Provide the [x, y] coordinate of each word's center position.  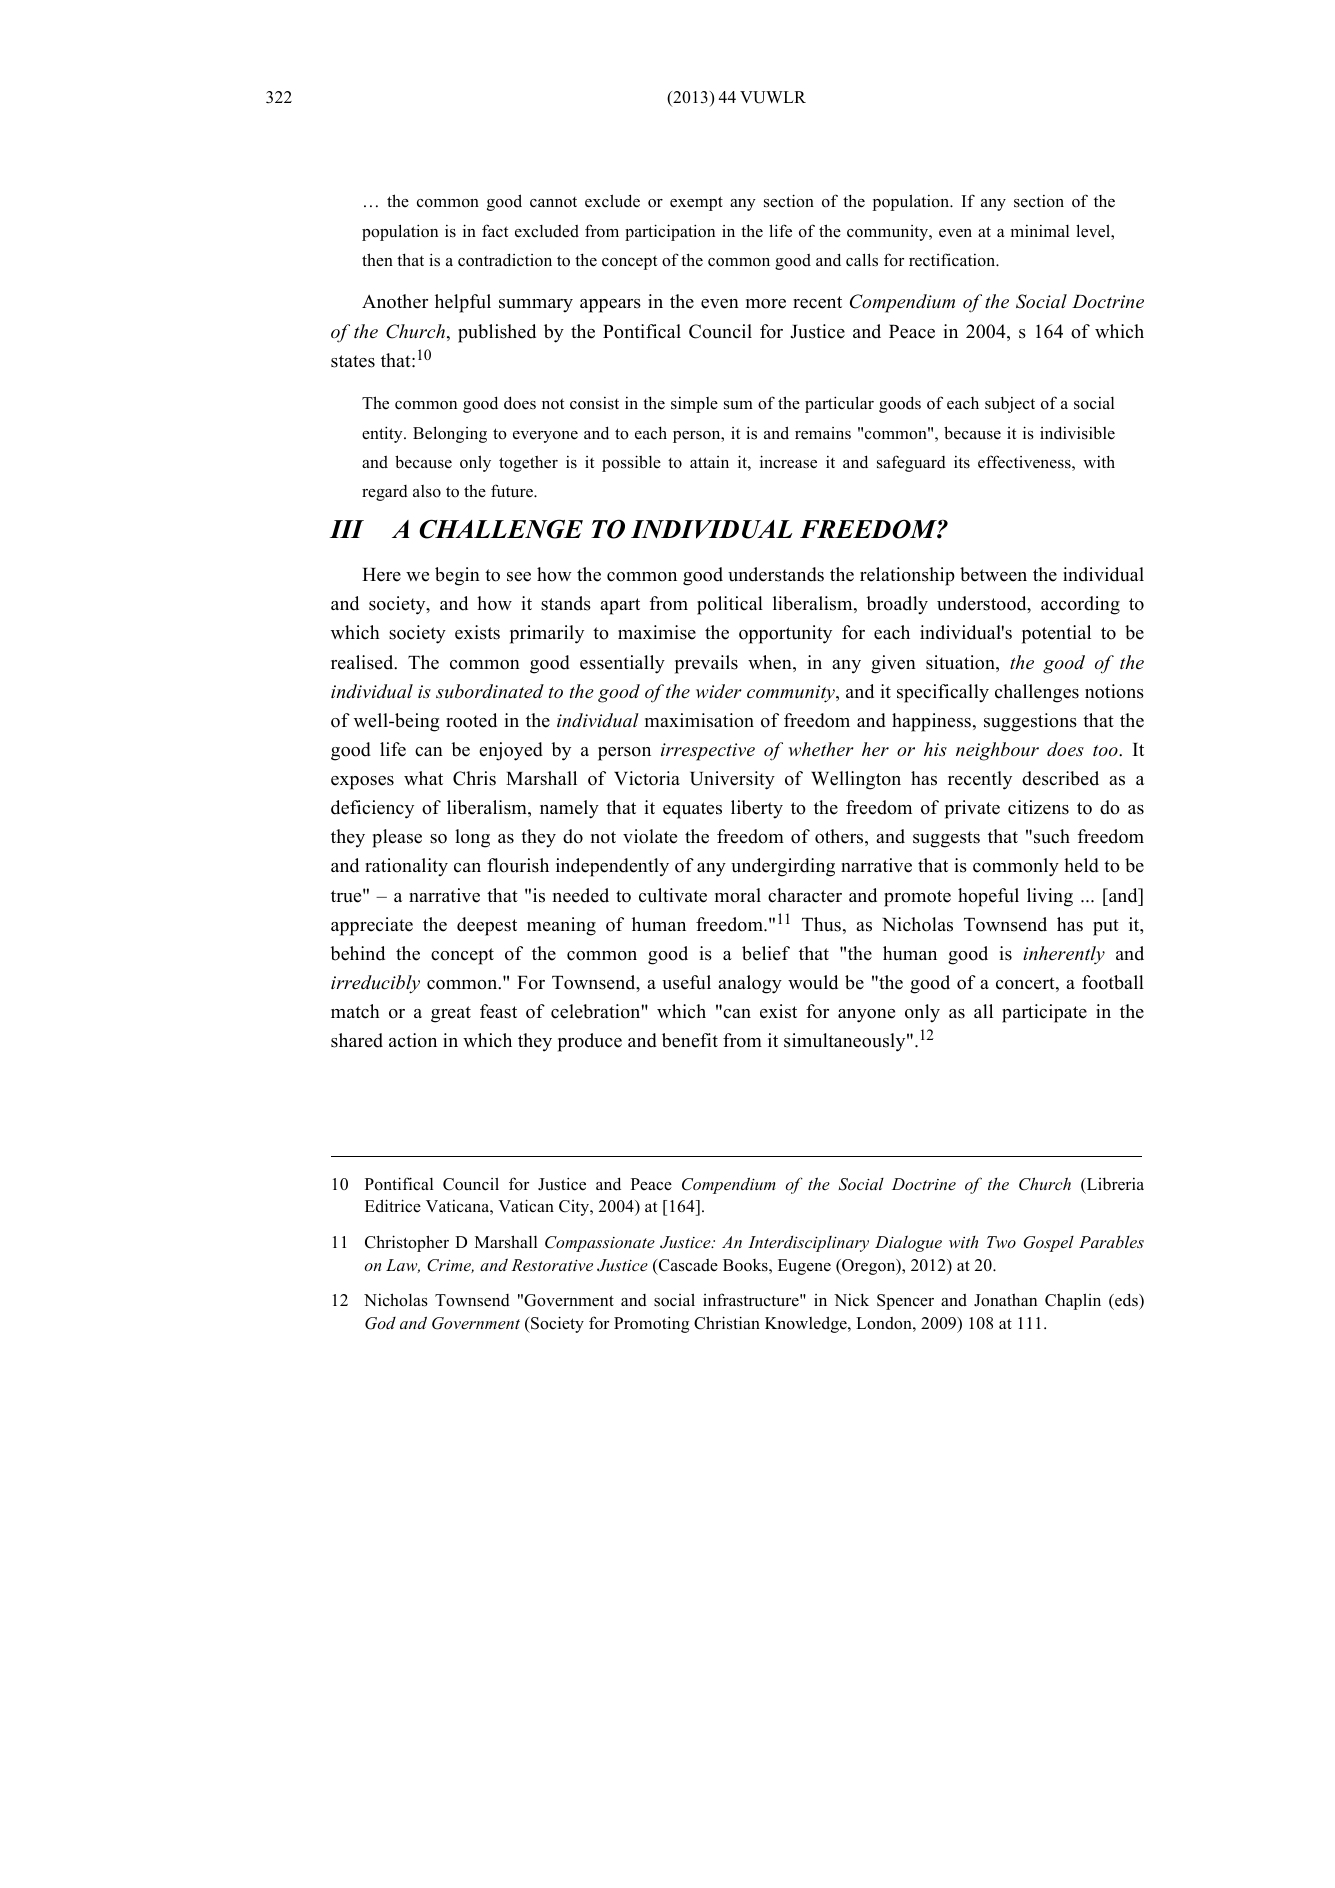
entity [383, 434]
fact [495, 231]
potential [1056, 634]
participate [1044, 1013]
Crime [450, 1266]
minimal [1040, 231]
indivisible [1077, 433]
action [413, 1040]
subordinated [490, 691]
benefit [690, 1040]
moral [738, 895]
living [1050, 897]
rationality [406, 867]
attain [709, 462]
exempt [696, 203]
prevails [706, 664]
